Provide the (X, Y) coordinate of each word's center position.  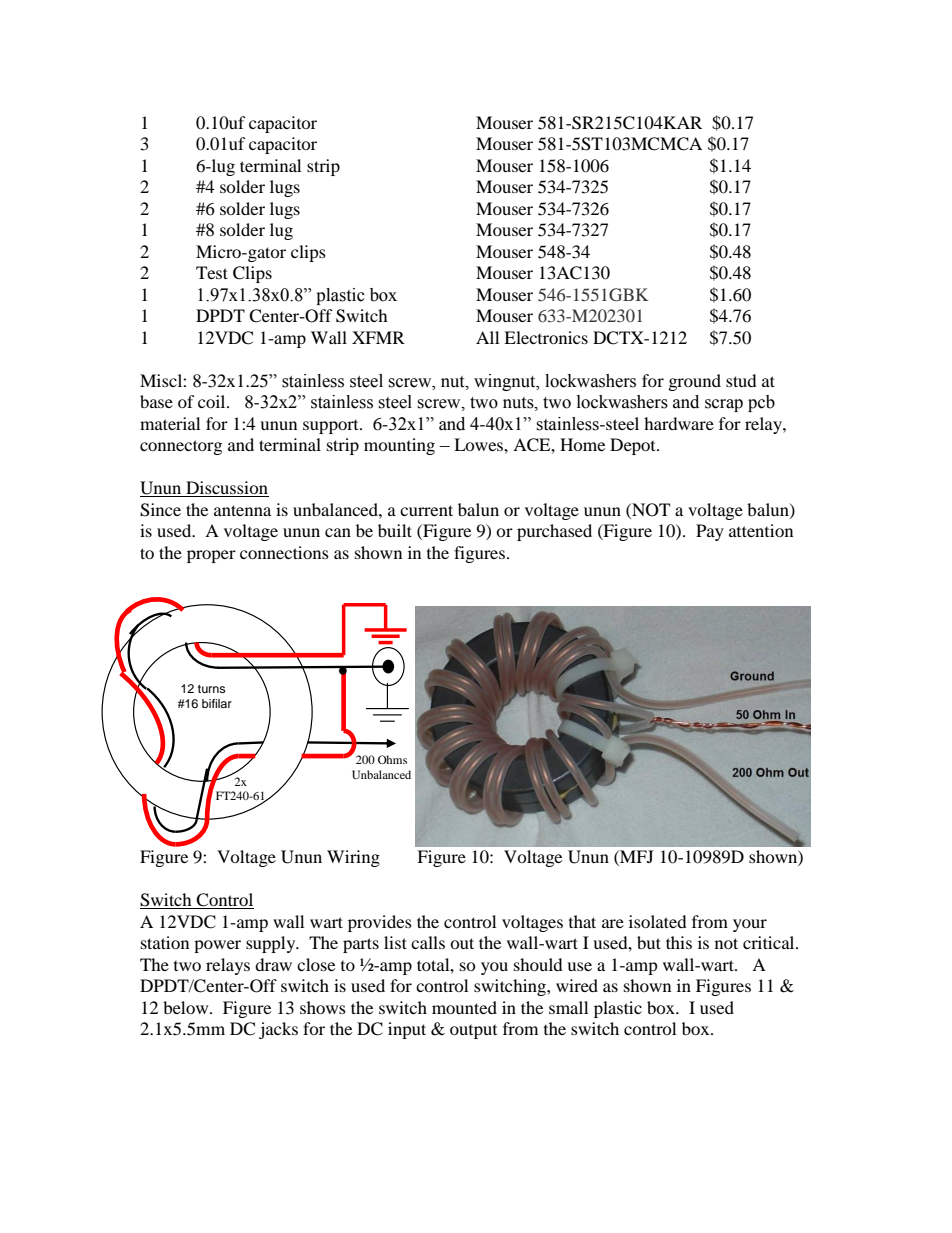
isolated (658, 921)
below (187, 1007)
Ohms (392, 759)
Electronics (546, 337)
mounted (464, 1007)
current (426, 510)
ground (695, 382)
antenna (242, 510)
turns (212, 689)
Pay (710, 532)
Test (212, 272)
